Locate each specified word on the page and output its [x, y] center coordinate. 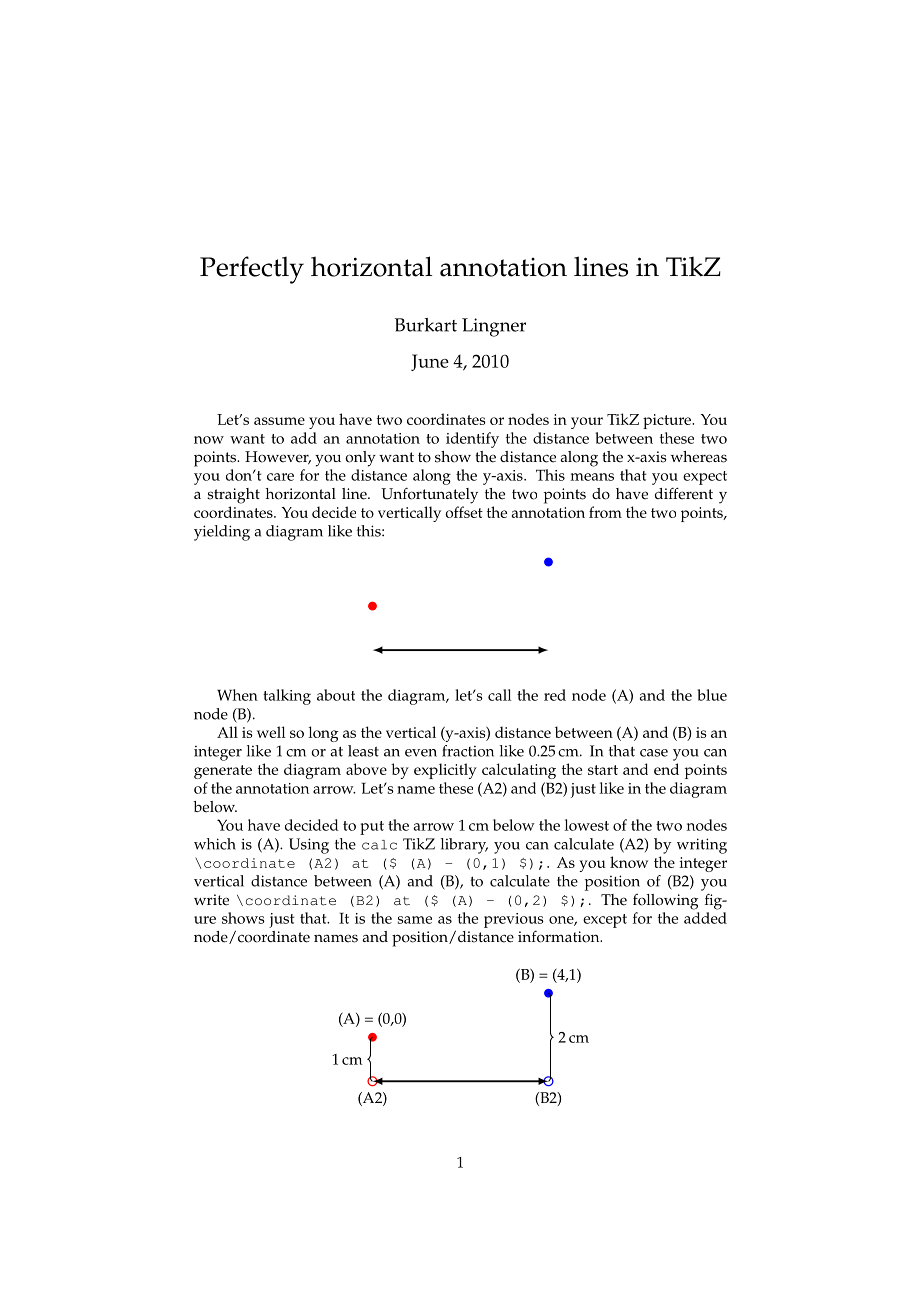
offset [464, 512]
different [684, 493]
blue [712, 695]
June [430, 362]
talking [287, 697]
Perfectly [252, 270]
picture [668, 421]
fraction [468, 751]
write [211, 900]
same [415, 920]
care [280, 477]
